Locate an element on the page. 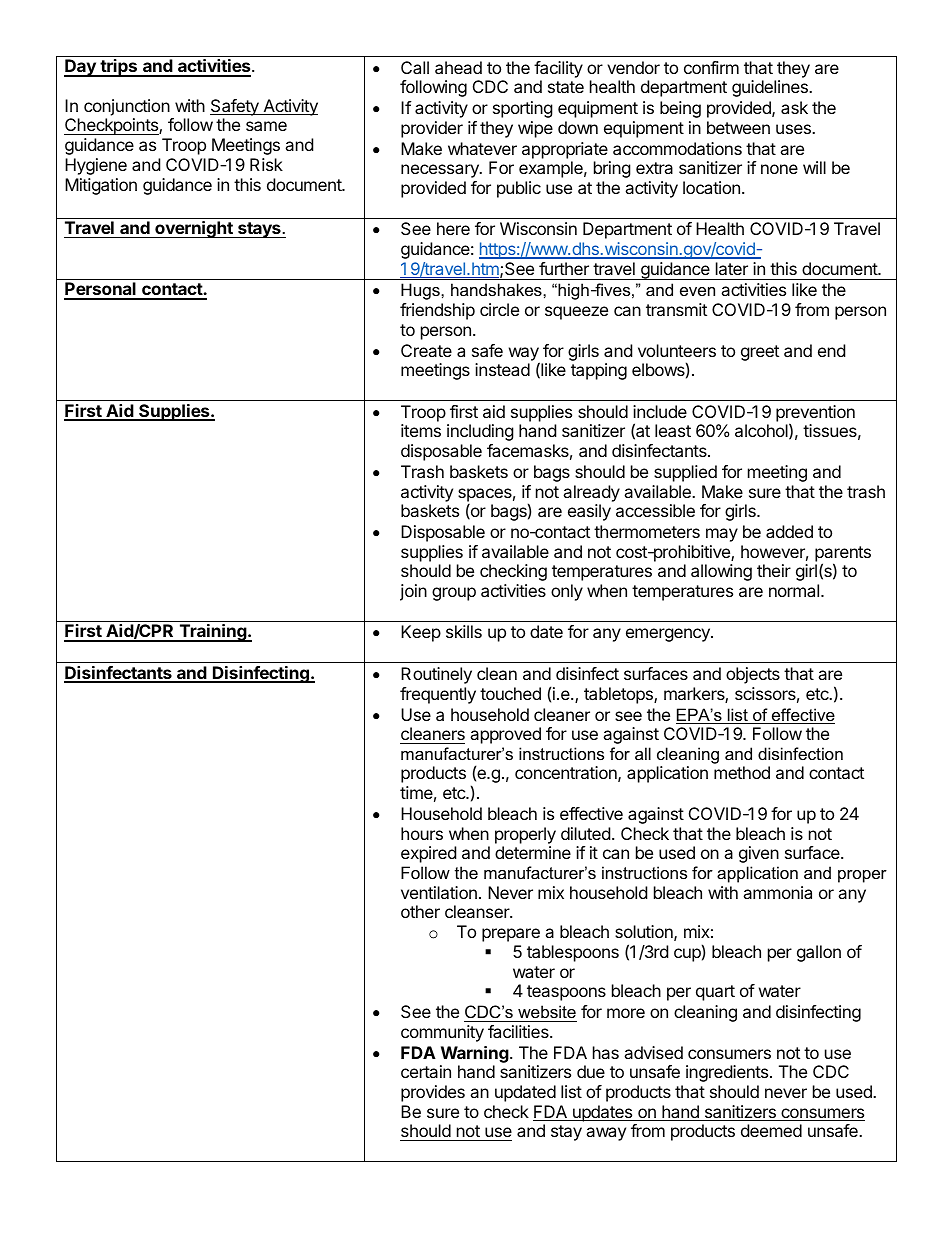  join is located at coordinates (413, 592).
